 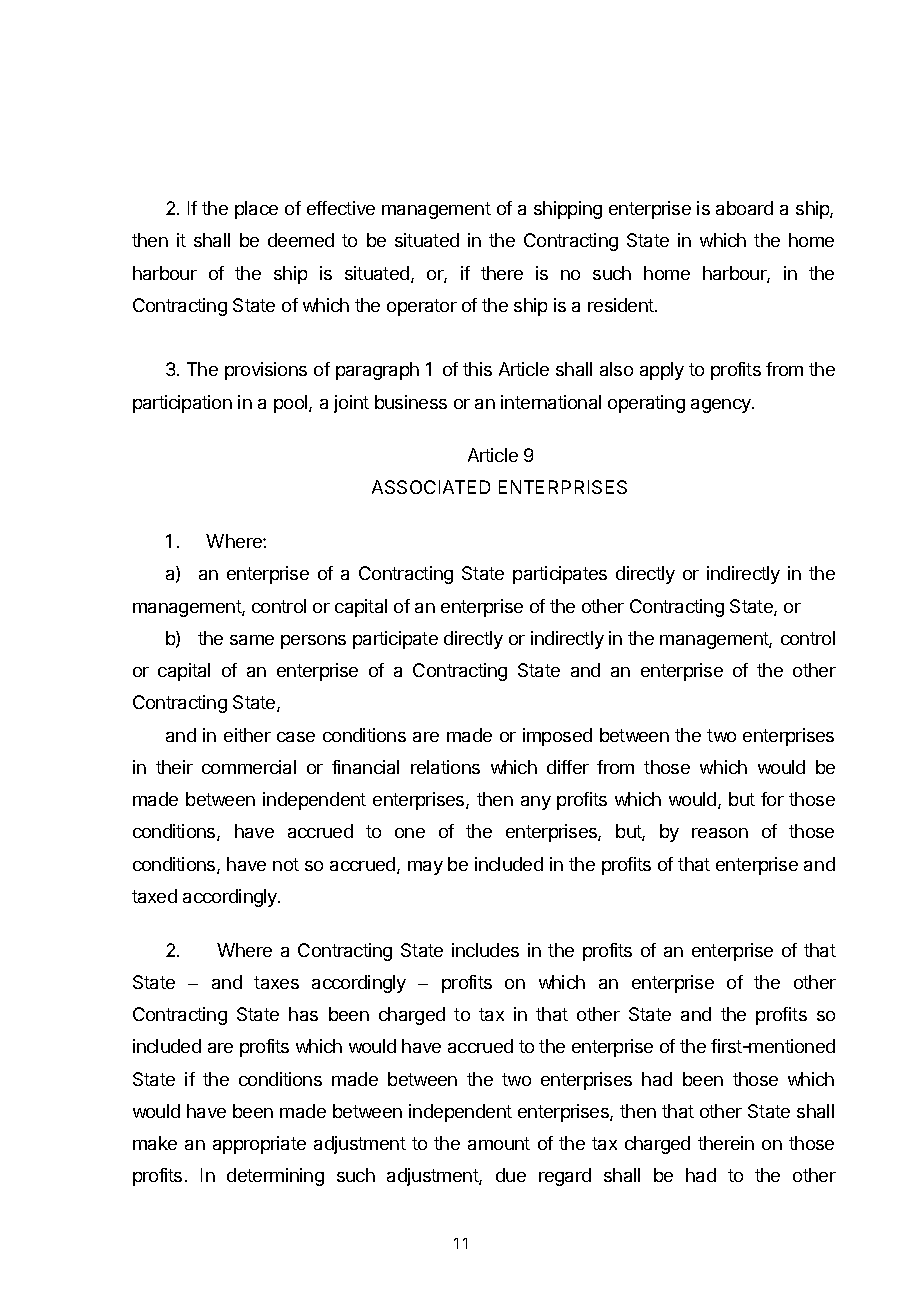 What do you see at coordinates (744, 208) in the page?
I see `aboard` at bounding box center [744, 208].
